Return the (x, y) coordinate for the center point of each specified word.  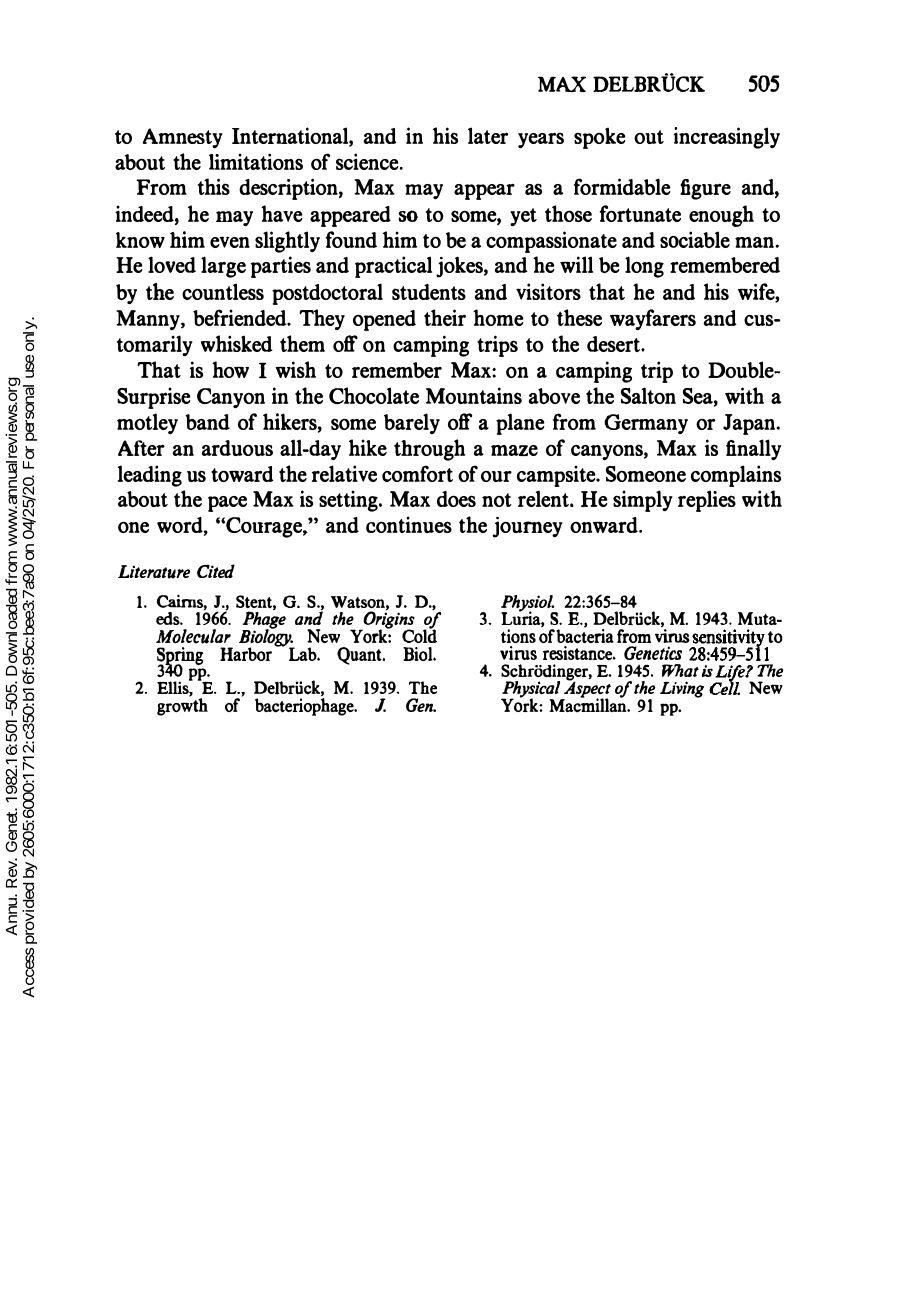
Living (682, 689)
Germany (646, 424)
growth (182, 706)
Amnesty (183, 138)
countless (223, 291)
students (429, 292)
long (644, 267)
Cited (216, 571)
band (207, 422)
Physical (532, 691)
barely (412, 423)
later (488, 135)
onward (605, 525)
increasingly (727, 138)
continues (409, 524)
